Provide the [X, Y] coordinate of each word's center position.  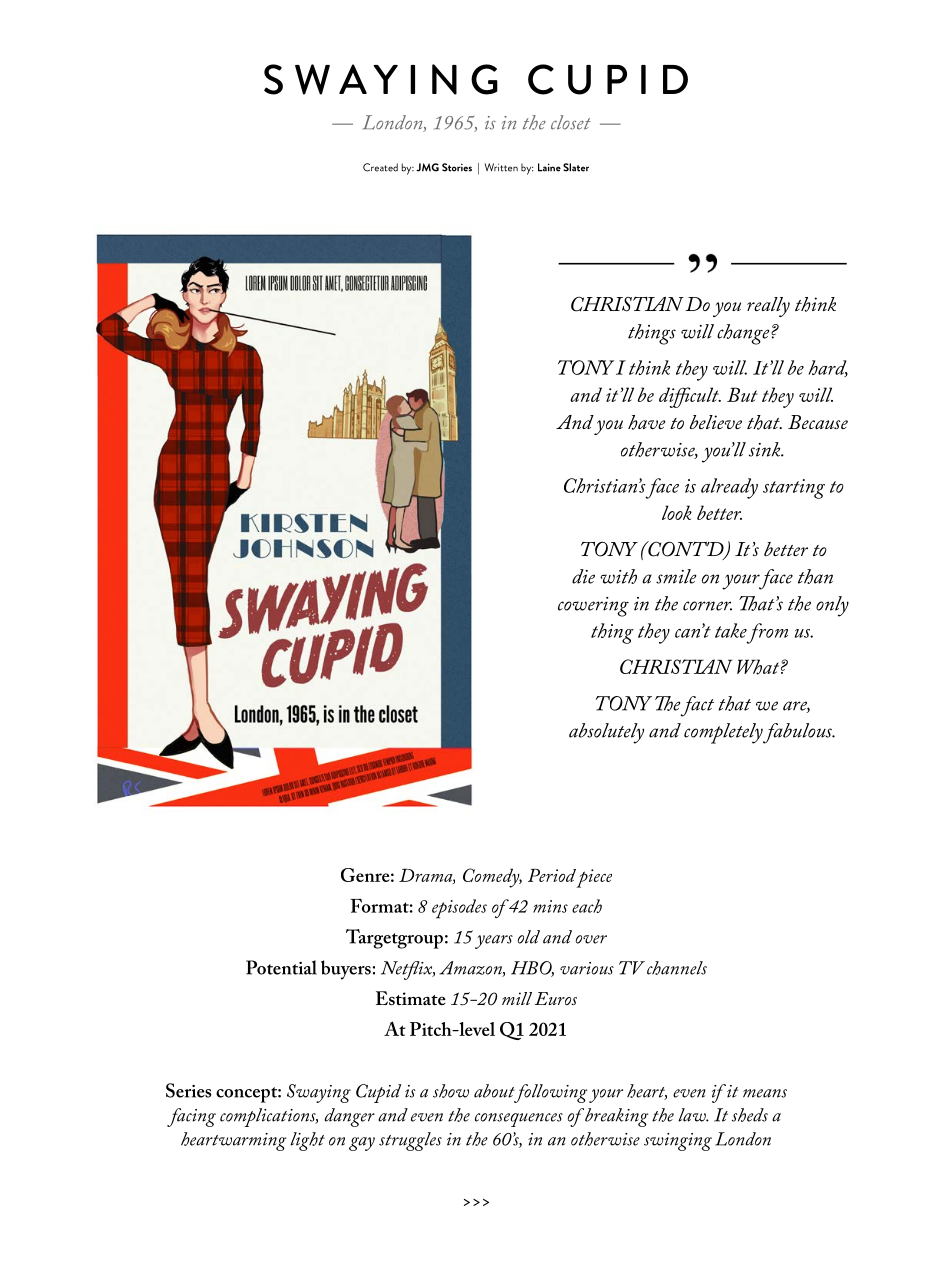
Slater [576, 167]
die [583, 576]
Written [501, 167]
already [729, 488]
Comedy [492, 878]
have [647, 422]
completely [723, 733]
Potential [281, 967]
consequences [519, 1120]
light [307, 1141]
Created [380, 167]
